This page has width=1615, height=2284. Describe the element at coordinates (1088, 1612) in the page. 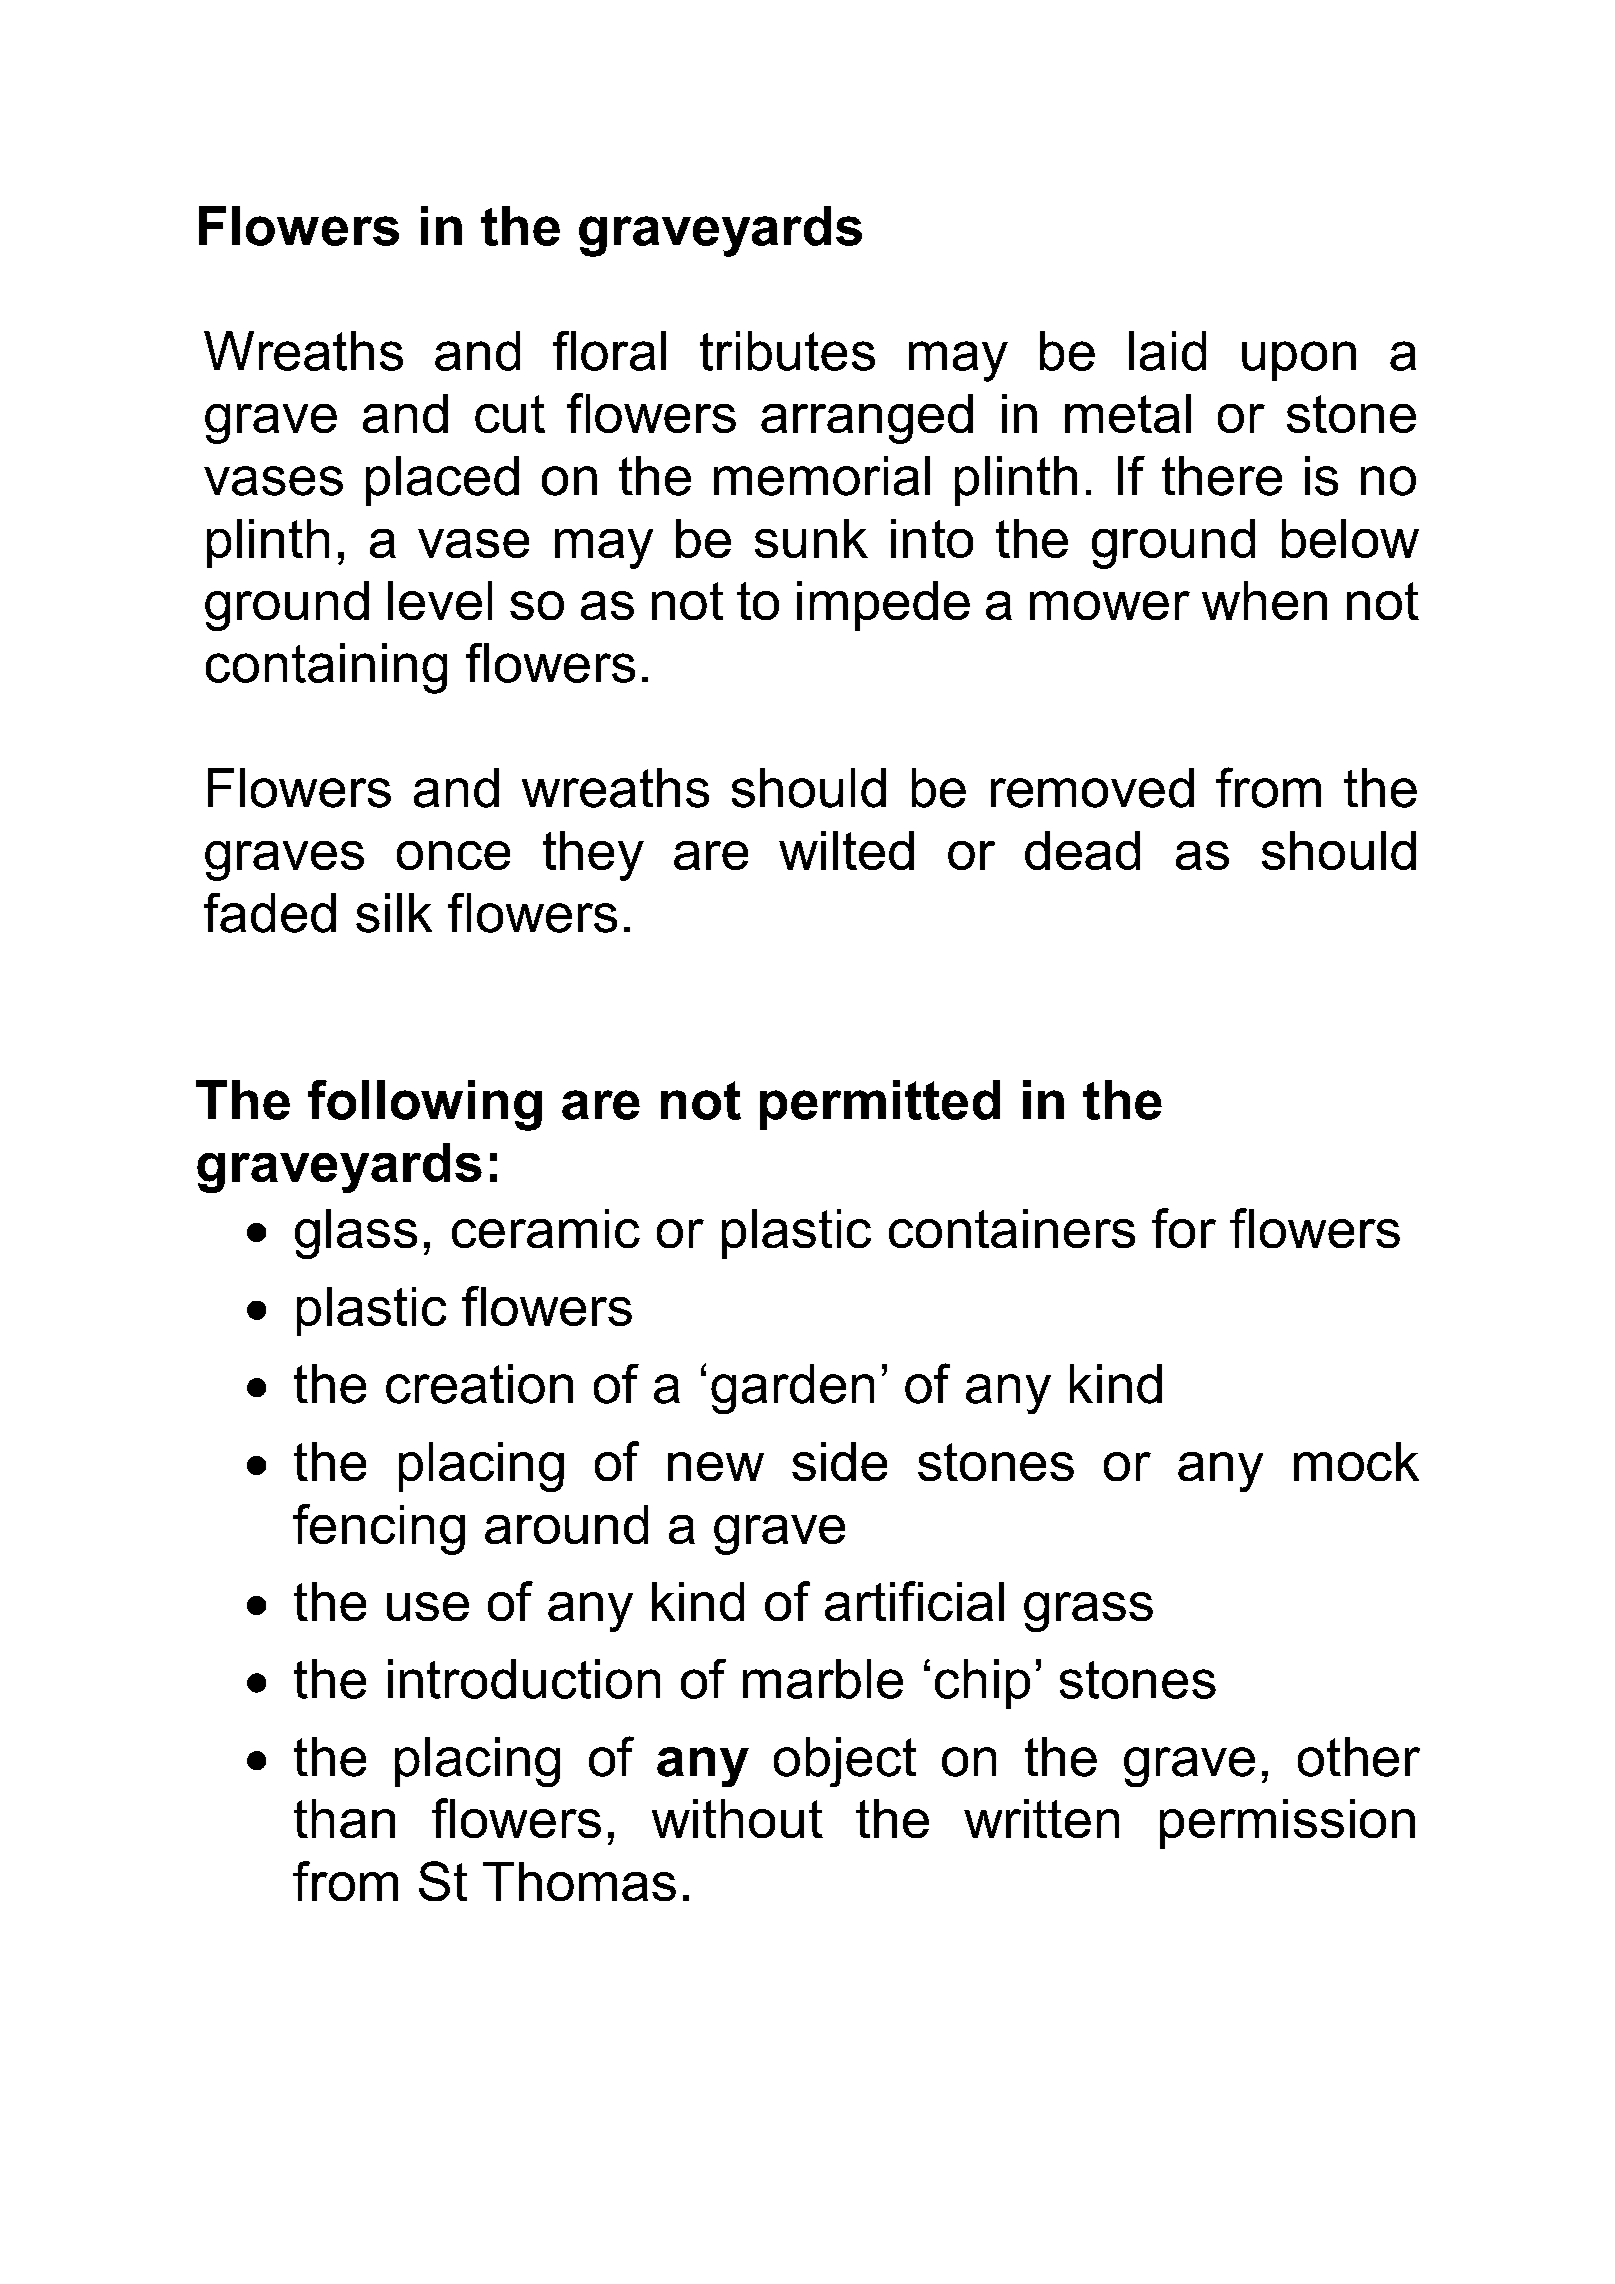

I see `grass` at that location.
